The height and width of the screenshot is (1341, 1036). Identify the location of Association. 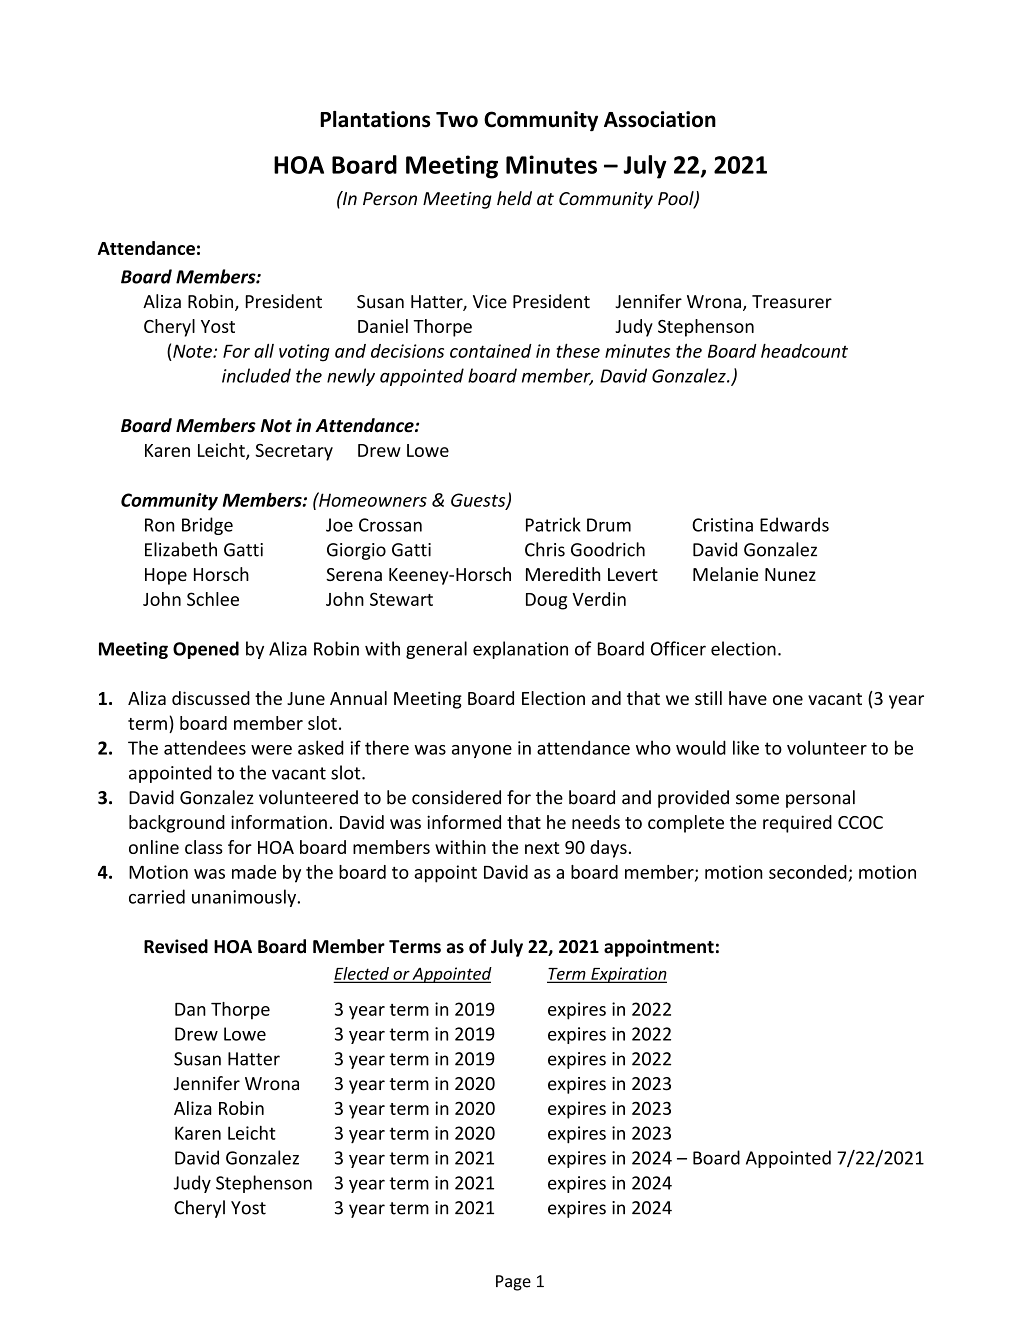
(660, 119).
